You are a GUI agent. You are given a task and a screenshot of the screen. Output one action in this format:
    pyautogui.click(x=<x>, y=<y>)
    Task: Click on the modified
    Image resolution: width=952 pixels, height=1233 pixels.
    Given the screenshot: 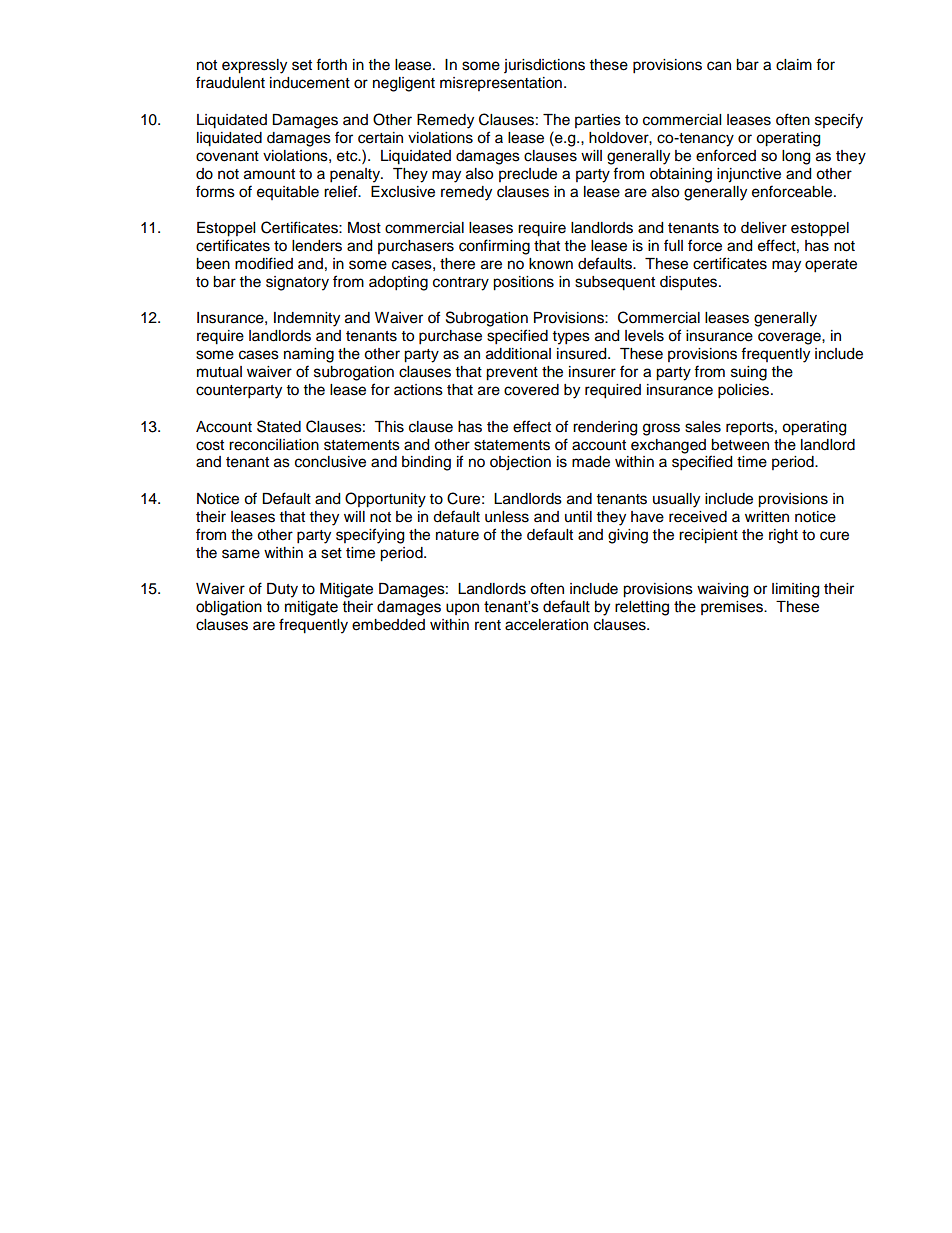 What is the action you would take?
    pyautogui.click(x=264, y=263)
